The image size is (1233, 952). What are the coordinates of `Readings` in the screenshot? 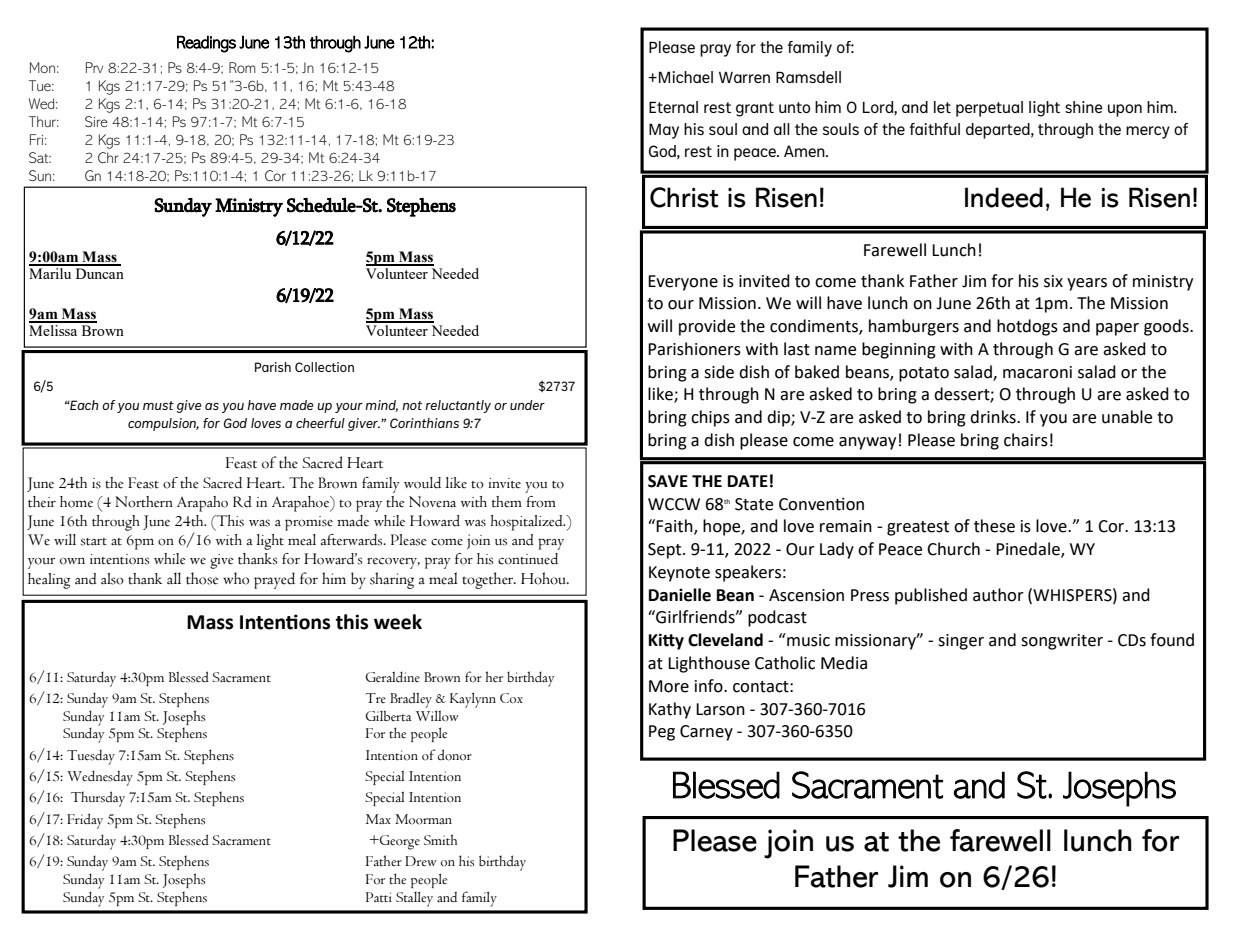 It's located at (206, 44).
